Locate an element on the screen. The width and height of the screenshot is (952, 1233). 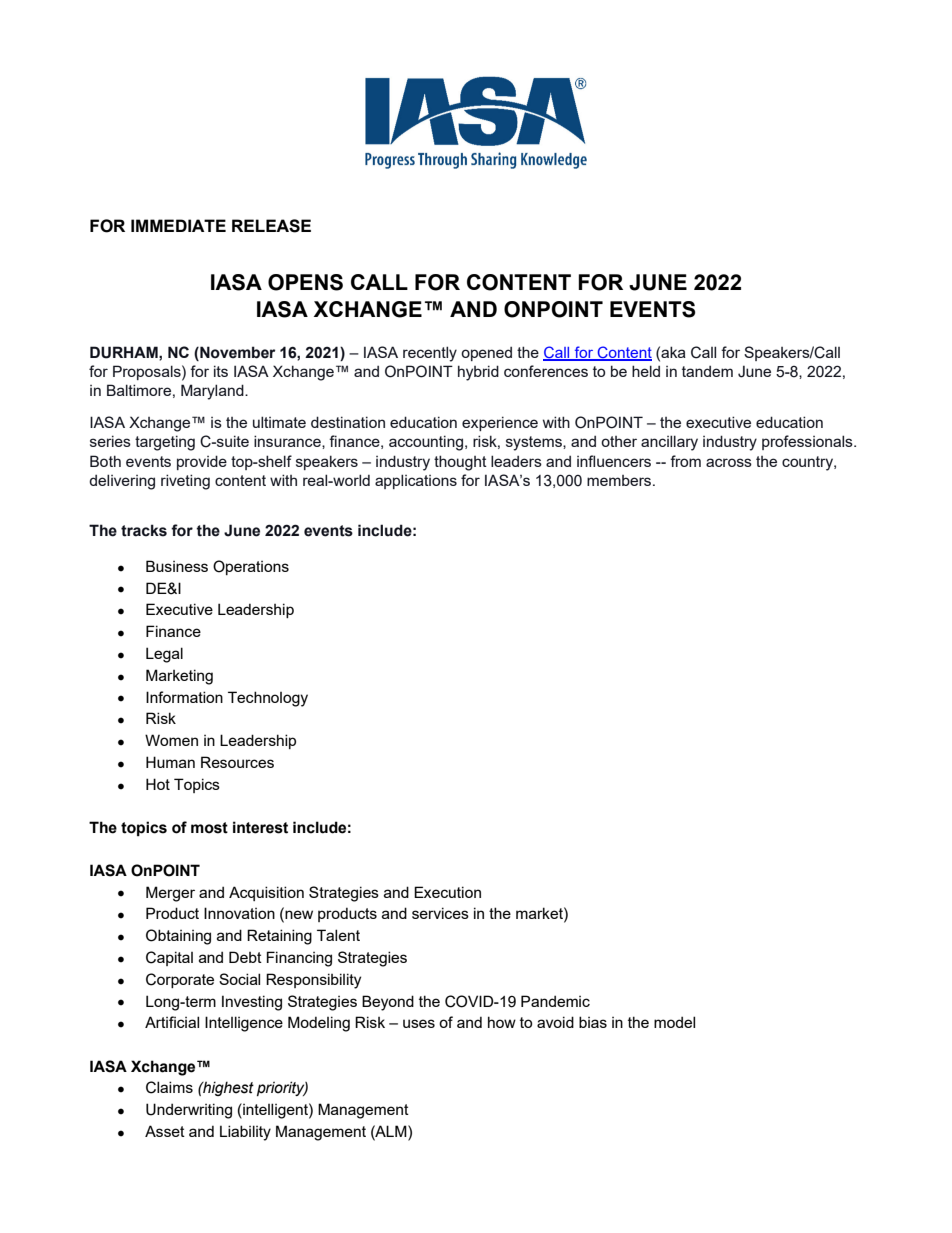
Information is located at coordinates (184, 697).
